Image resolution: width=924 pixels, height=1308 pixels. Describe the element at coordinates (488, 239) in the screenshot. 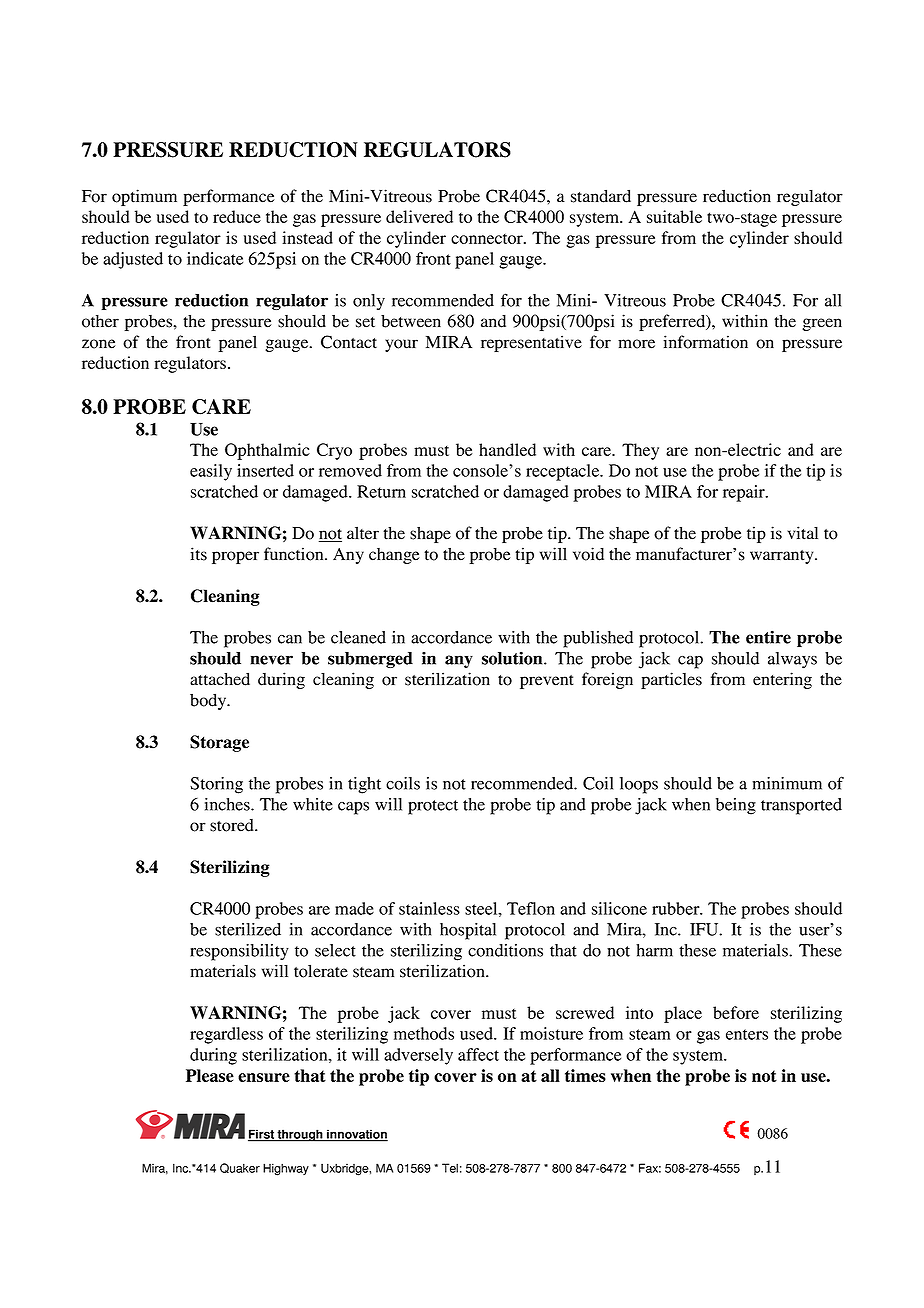

I see `connector` at that location.
